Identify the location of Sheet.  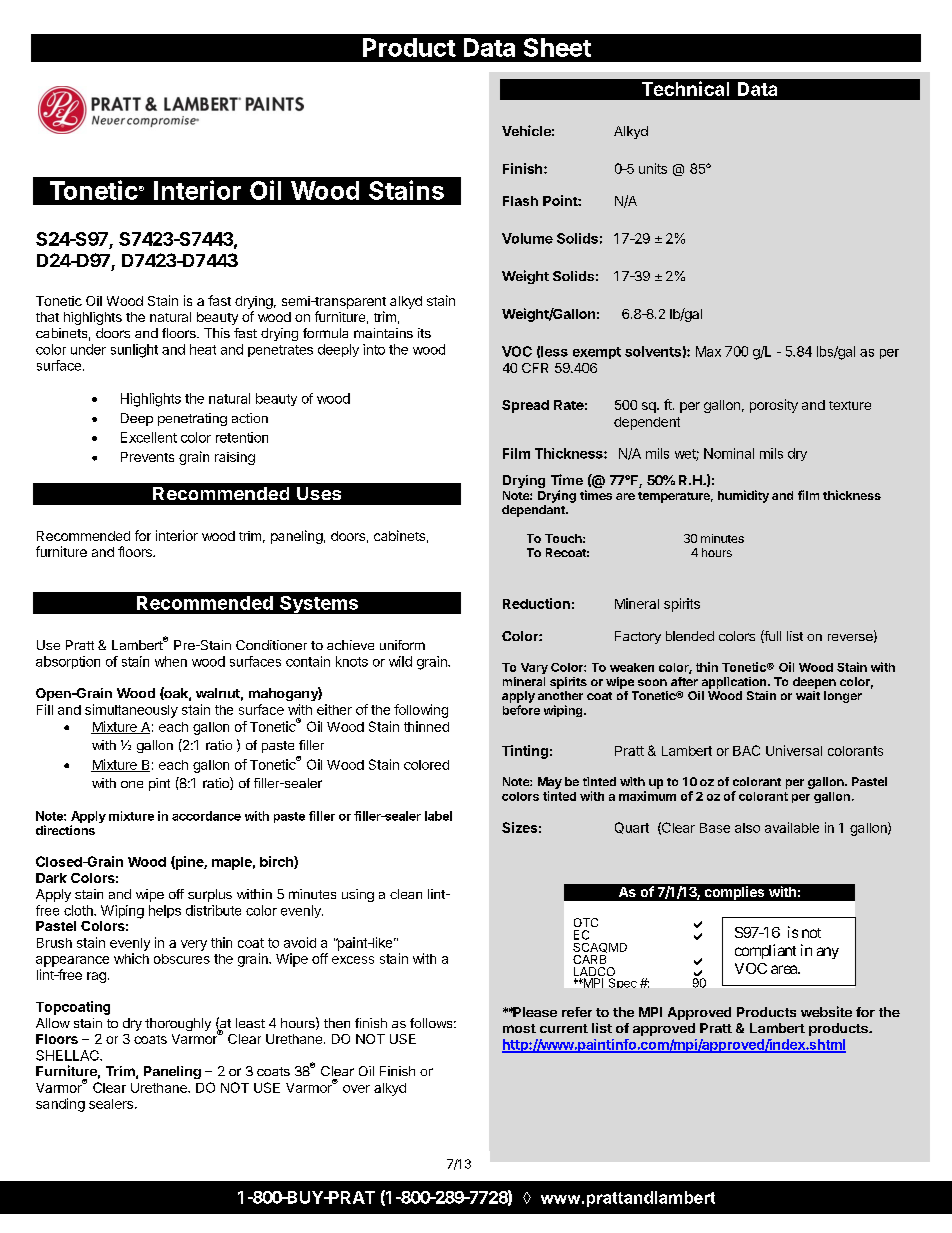
(557, 47).
